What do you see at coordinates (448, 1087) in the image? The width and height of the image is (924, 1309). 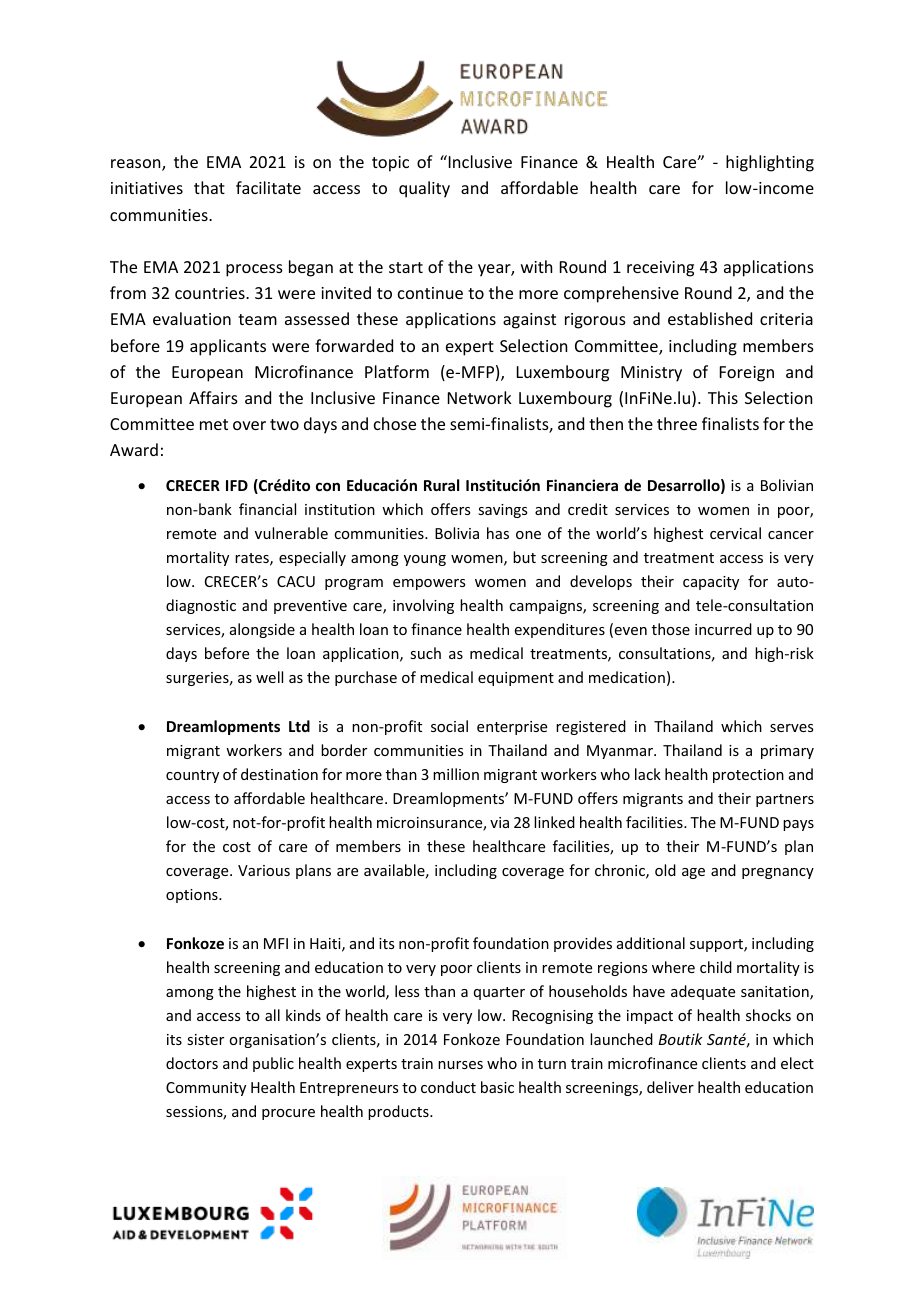 I see `conduct` at bounding box center [448, 1087].
